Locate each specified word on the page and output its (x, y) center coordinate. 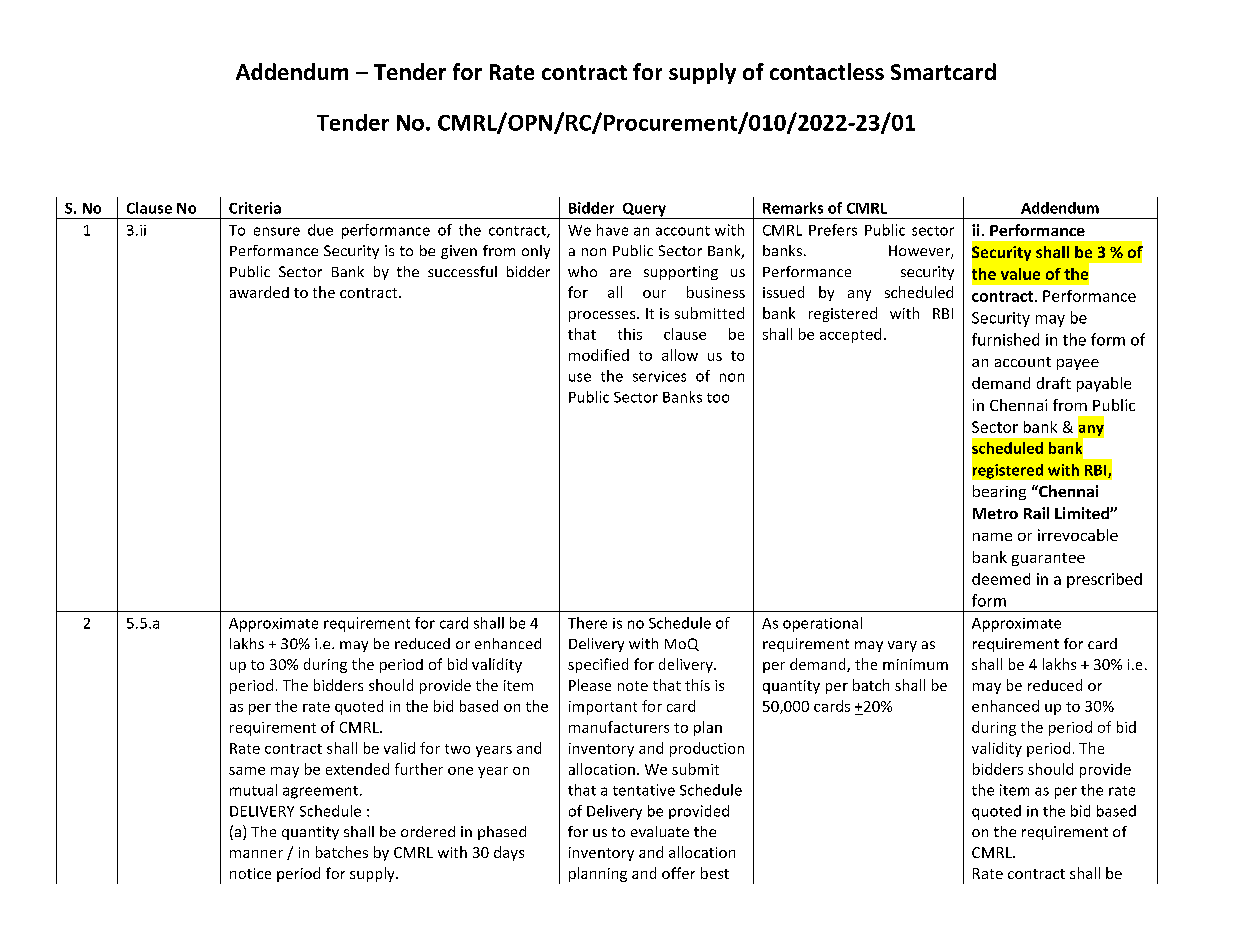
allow (680, 355)
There (587, 623)
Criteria (255, 208)
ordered (428, 831)
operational (822, 624)
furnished (1005, 339)
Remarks (793, 208)
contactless (827, 71)
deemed (1001, 579)
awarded (259, 292)
